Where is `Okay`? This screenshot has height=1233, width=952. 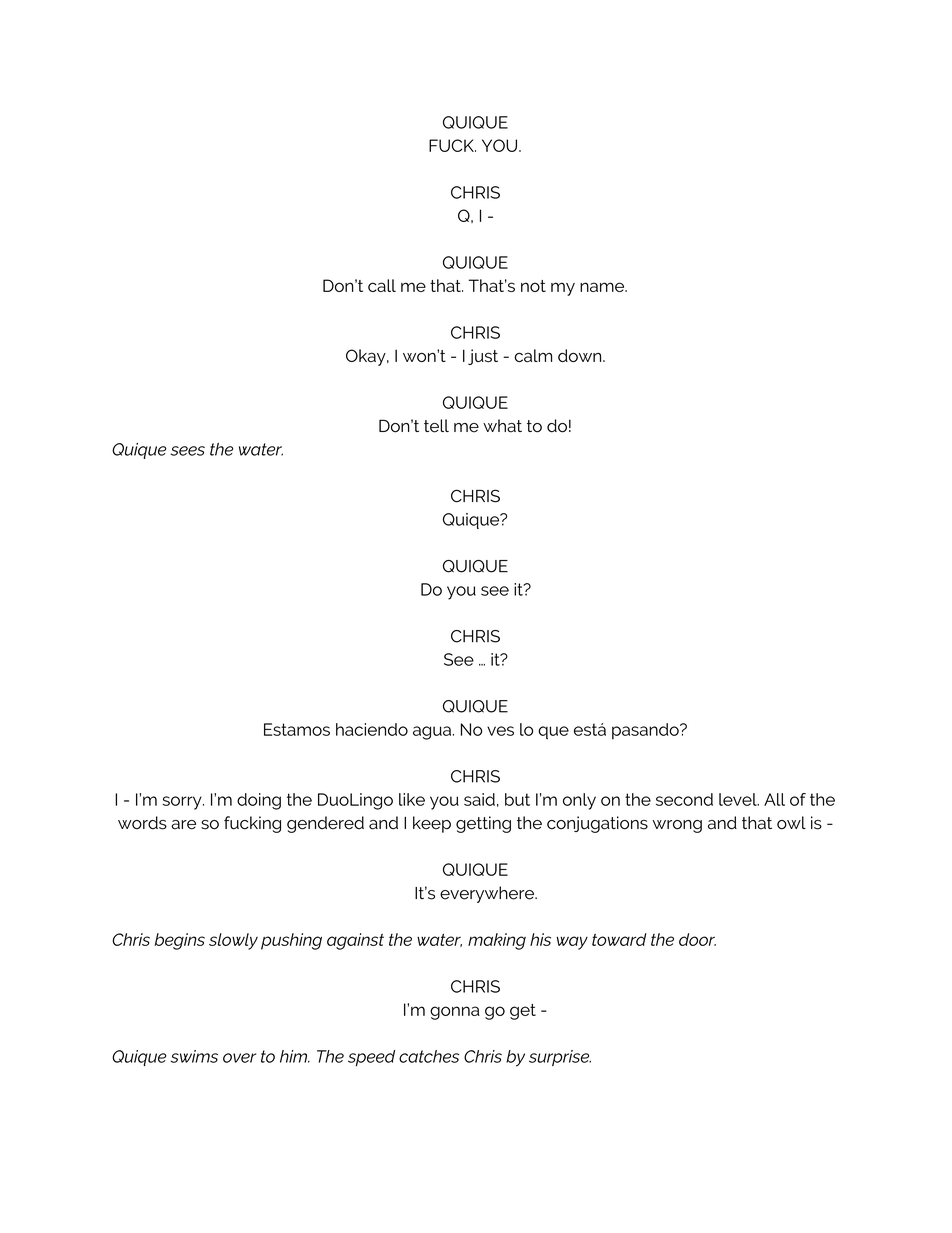
Okay is located at coordinates (367, 357).
